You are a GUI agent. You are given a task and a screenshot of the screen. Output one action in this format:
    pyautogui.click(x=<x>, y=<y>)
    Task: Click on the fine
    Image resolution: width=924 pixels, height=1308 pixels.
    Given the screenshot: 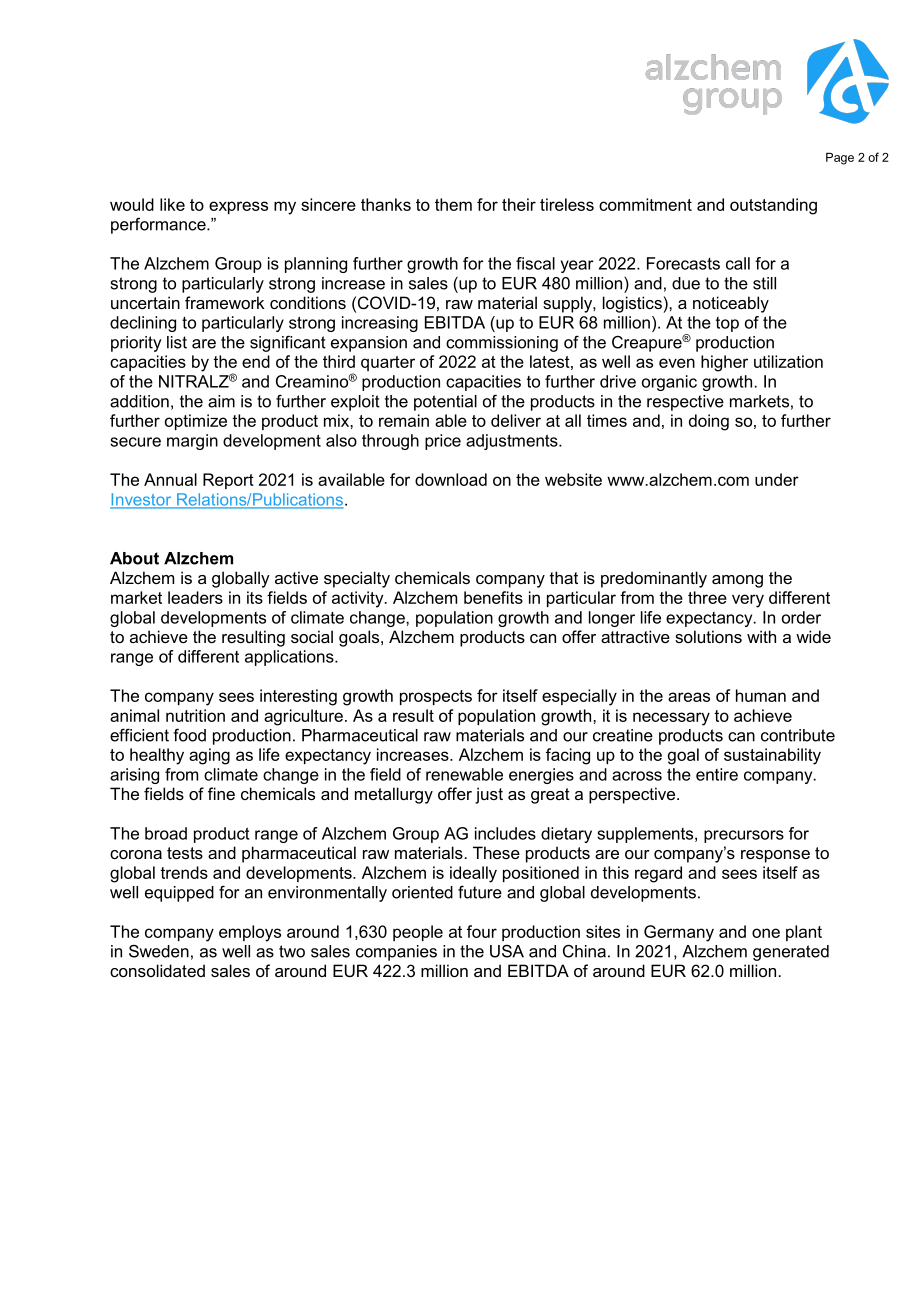 What is the action you would take?
    pyautogui.click(x=221, y=793)
